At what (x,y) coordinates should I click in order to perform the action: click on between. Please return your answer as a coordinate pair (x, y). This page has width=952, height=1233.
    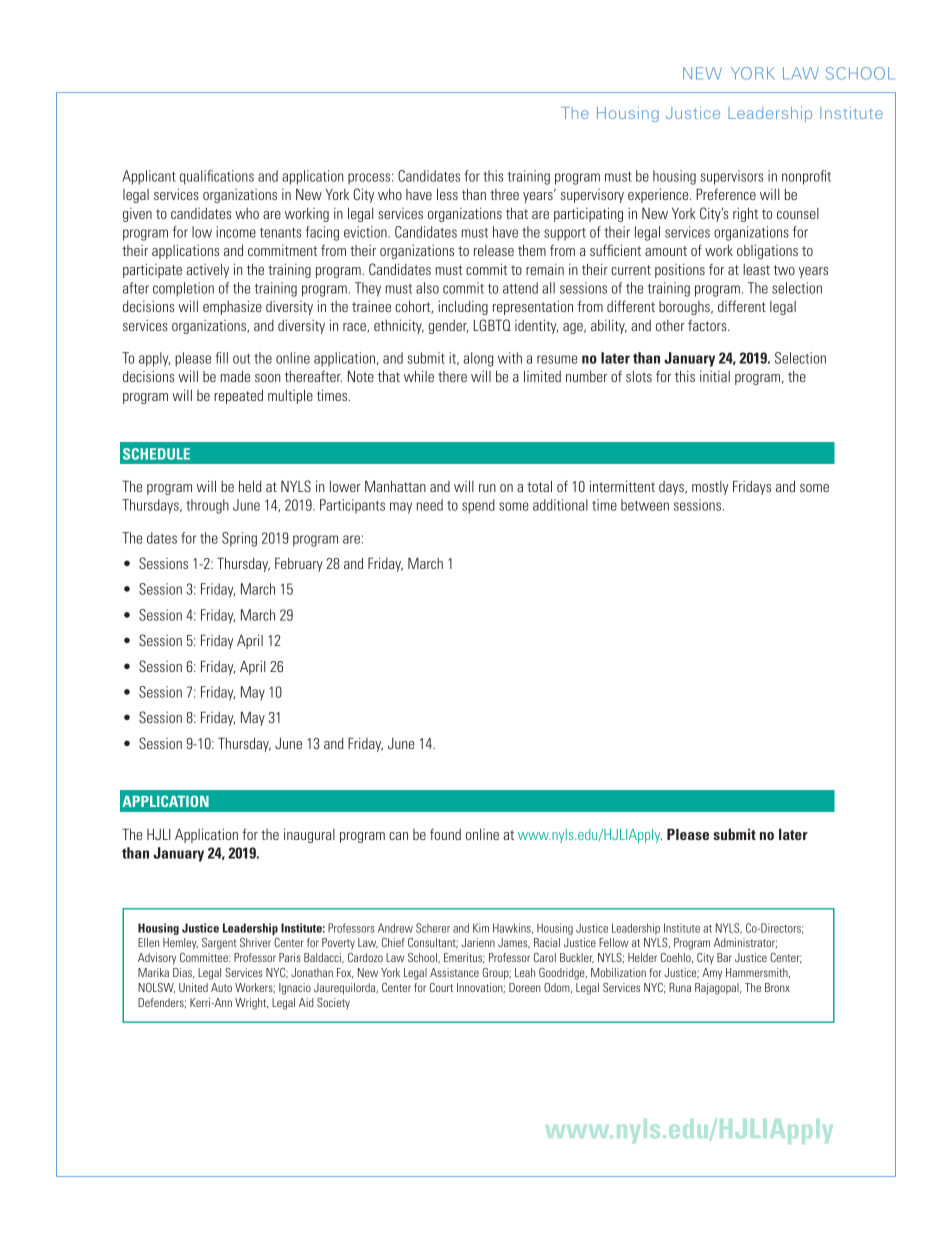
    Looking at the image, I should click on (645, 505).
